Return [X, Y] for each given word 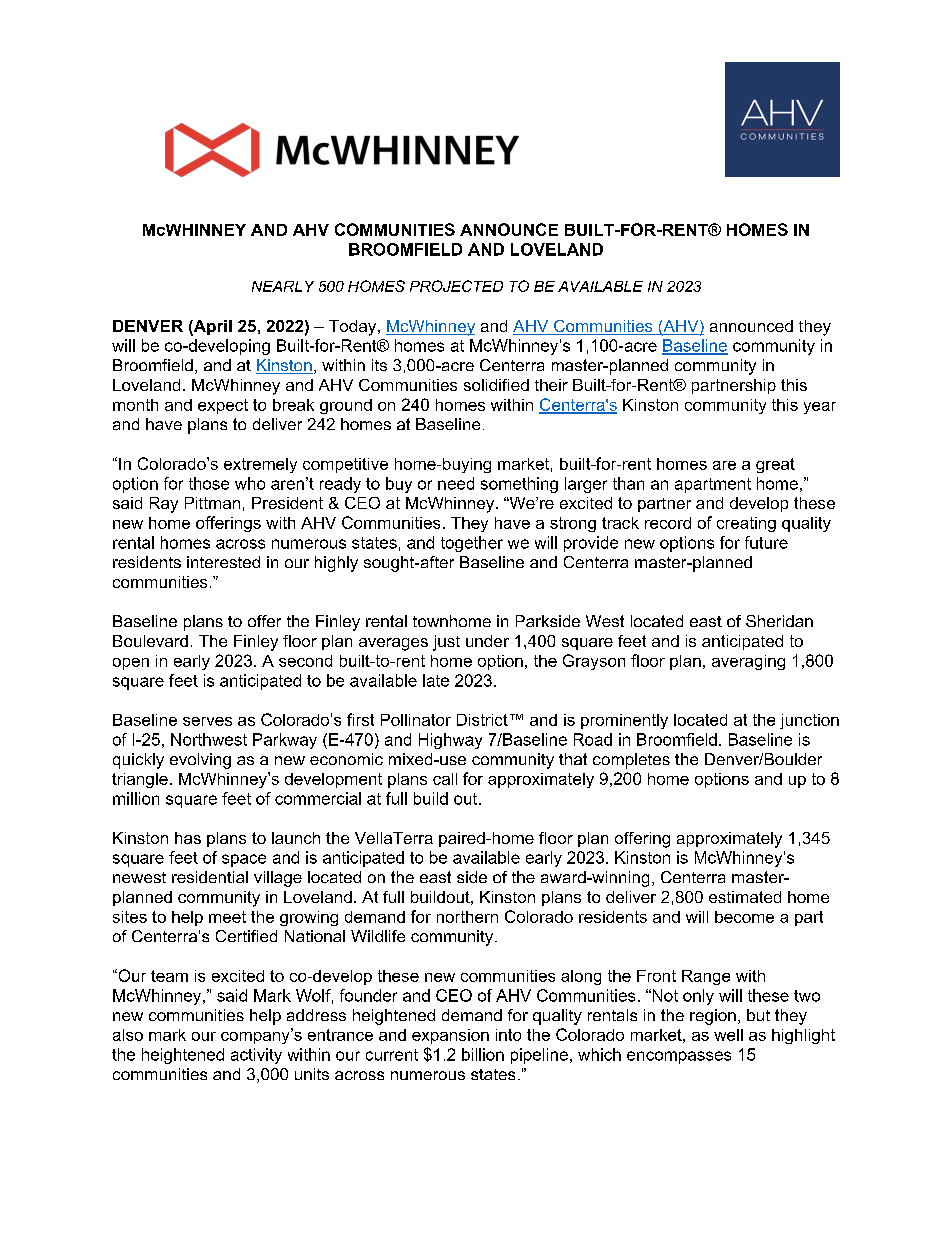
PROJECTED [456, 286]
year [820, 408]
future [766, 542]
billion [483, 1054]
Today [354, 328]
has [188, 838]
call [445, 779]
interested [223, 562]
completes [631, 761]
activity [256, 1056]
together [472, 544]
